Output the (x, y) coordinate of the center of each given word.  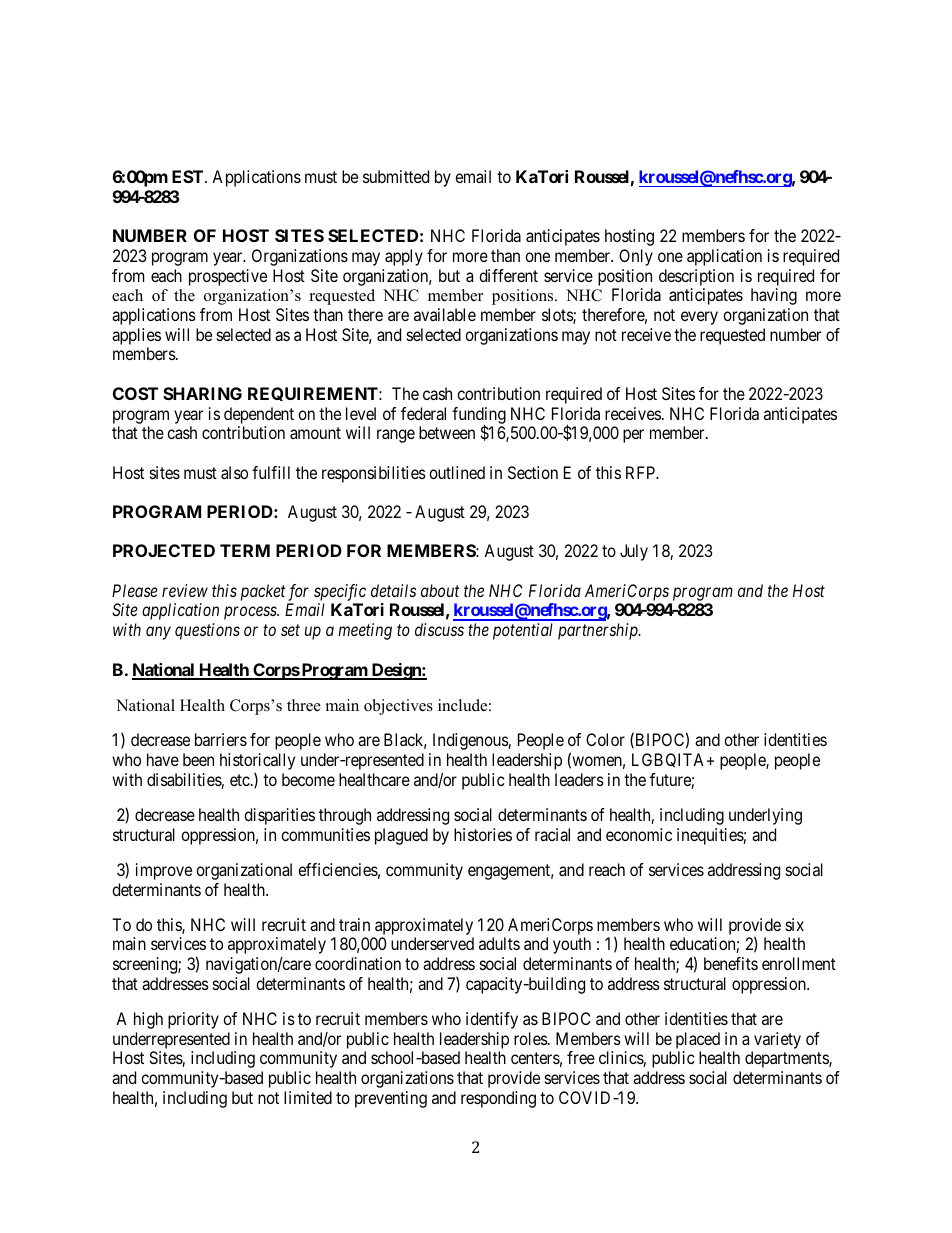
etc (240, 780)
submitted (396, 176)
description (696, 277)
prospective (228, 277)
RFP (642, 472)
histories (483, 834)
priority (193, 1020)
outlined (457, 472)
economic (639, 834)
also (234, 472)
